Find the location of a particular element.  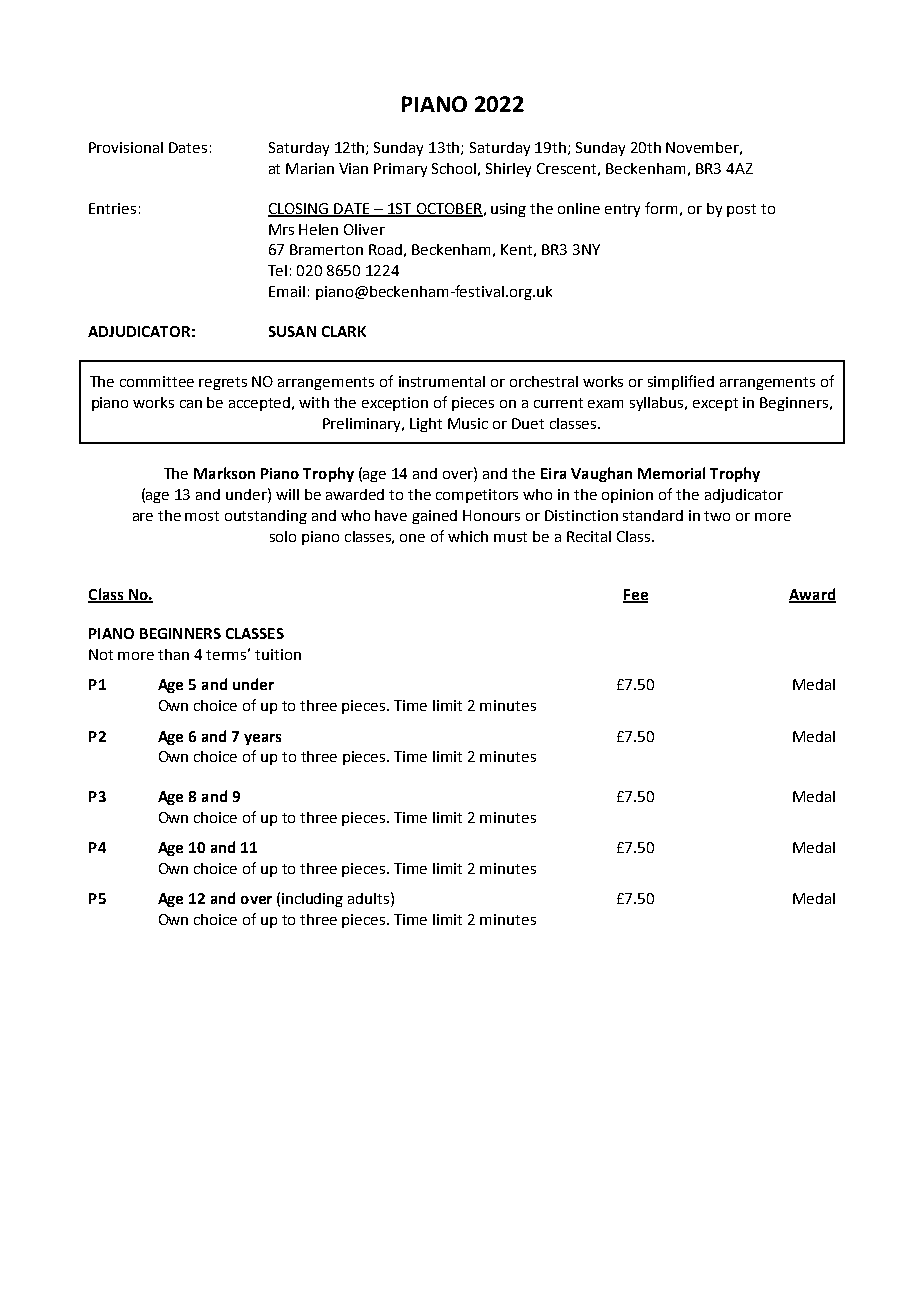

Primary is located at coordinates (400, 170).
